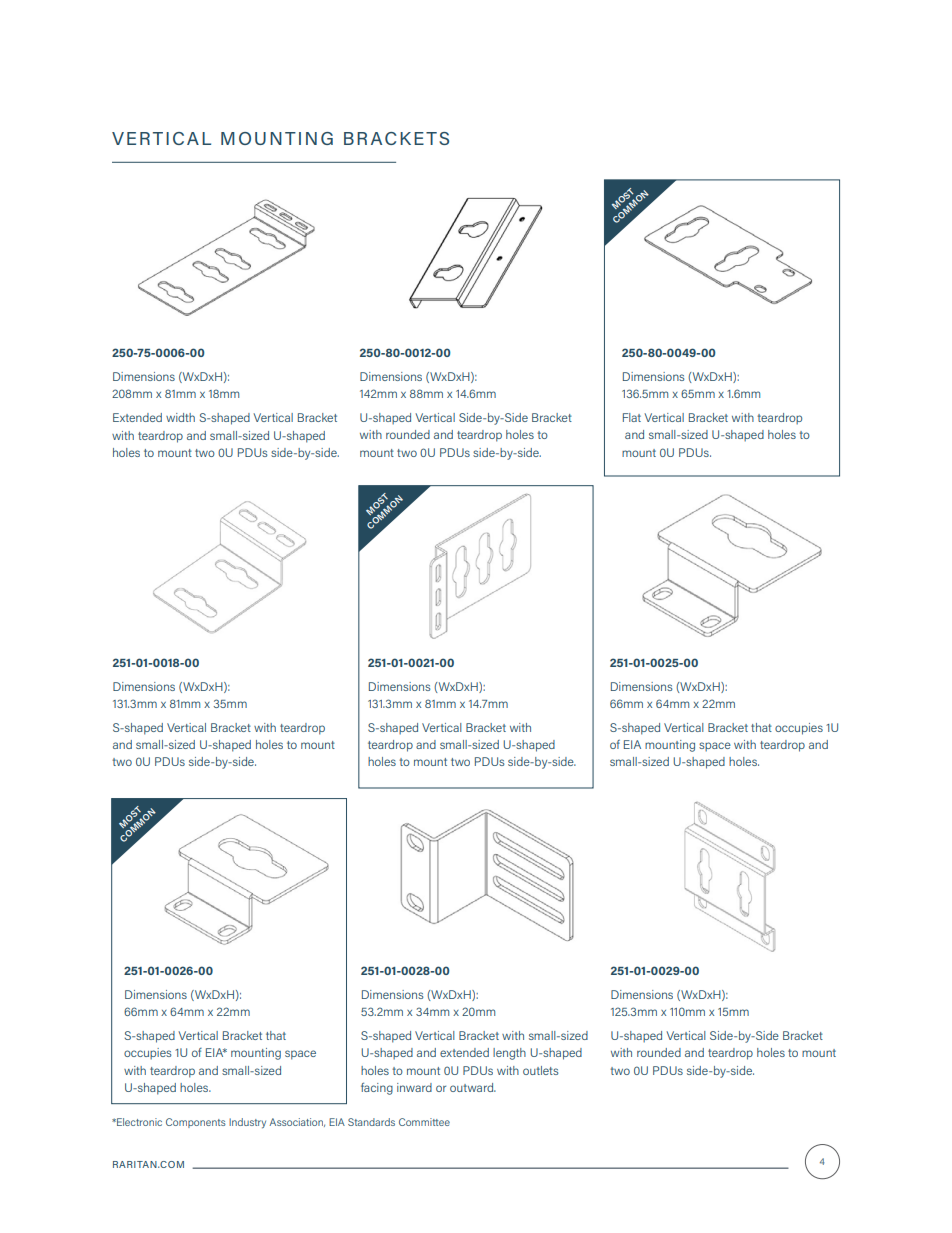 The width and height of the image is (952, 1233). Describe the element at coordinates (509, 1054) in the image. I see `length` at that location.
